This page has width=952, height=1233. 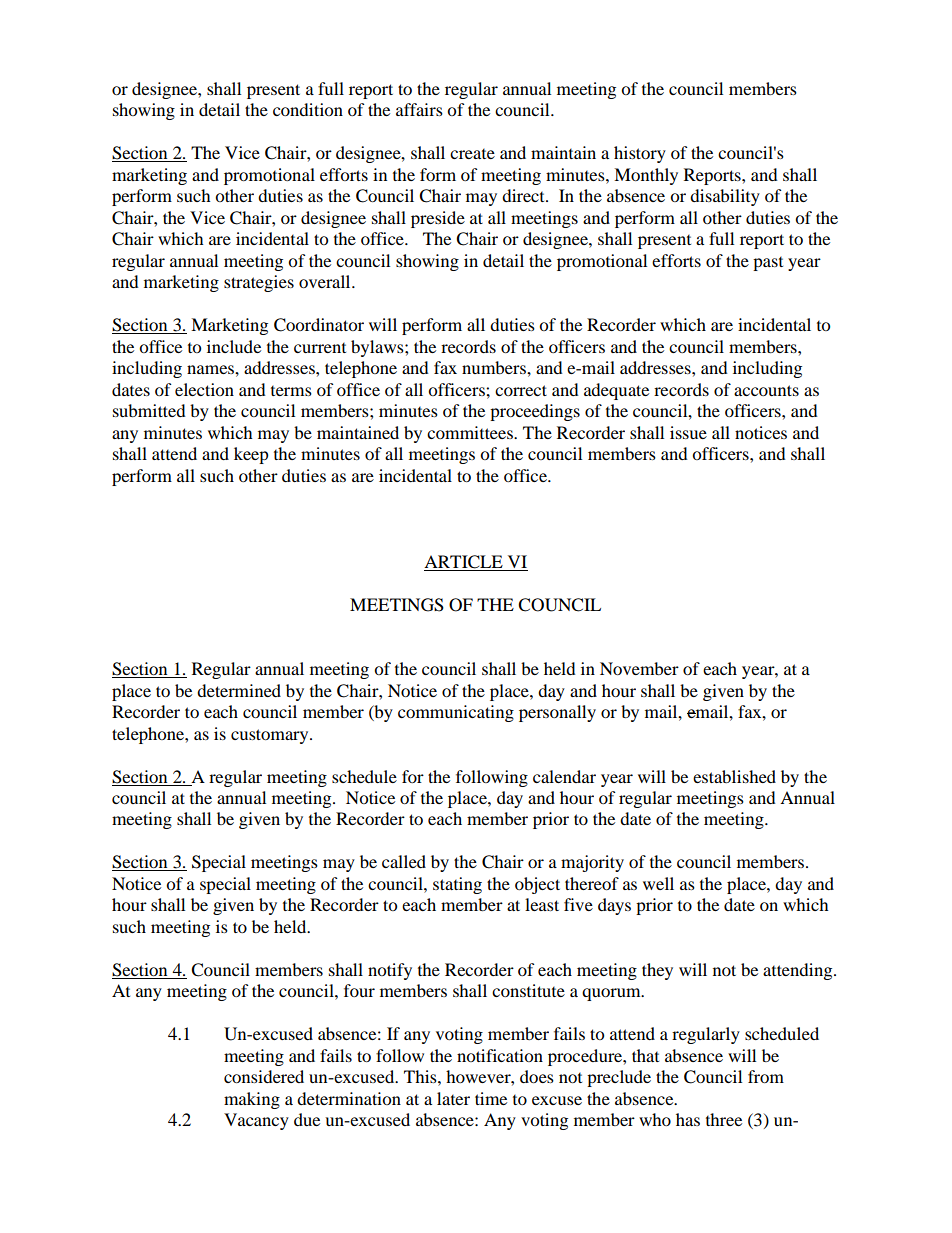 I want to click on November, so click(x=639, y=668).
